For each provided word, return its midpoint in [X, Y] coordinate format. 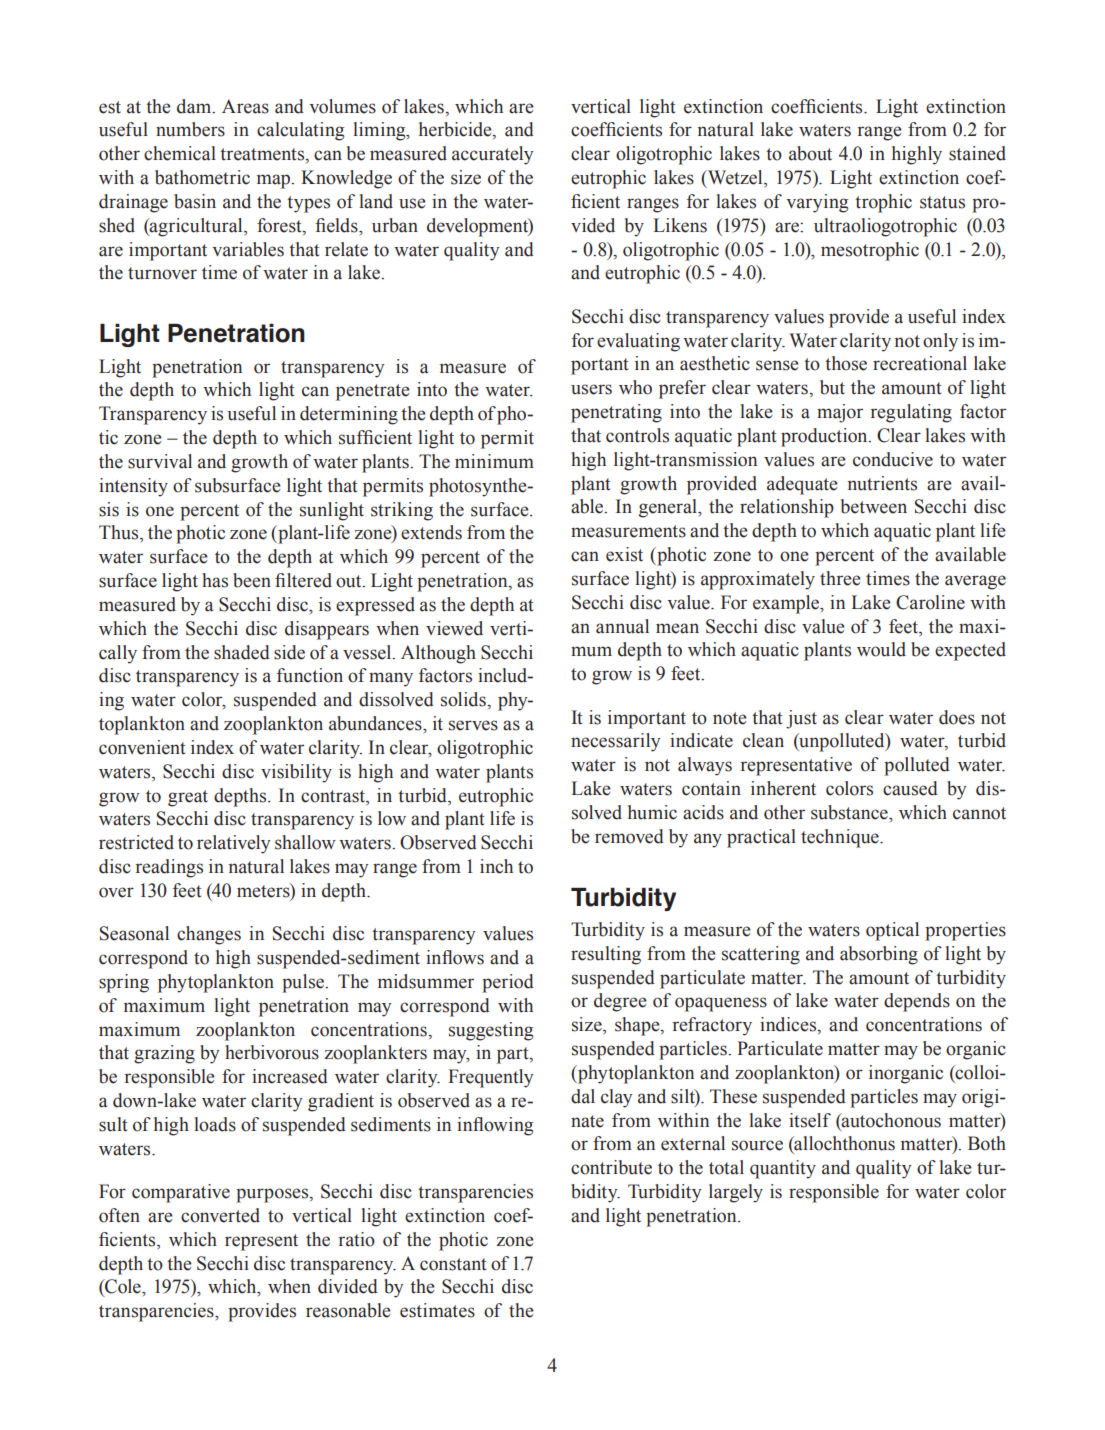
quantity [783, 1169]
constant [453, 1264]
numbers [190, 129]
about [810, 153]
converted [220, 1215]
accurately [493, 155]
